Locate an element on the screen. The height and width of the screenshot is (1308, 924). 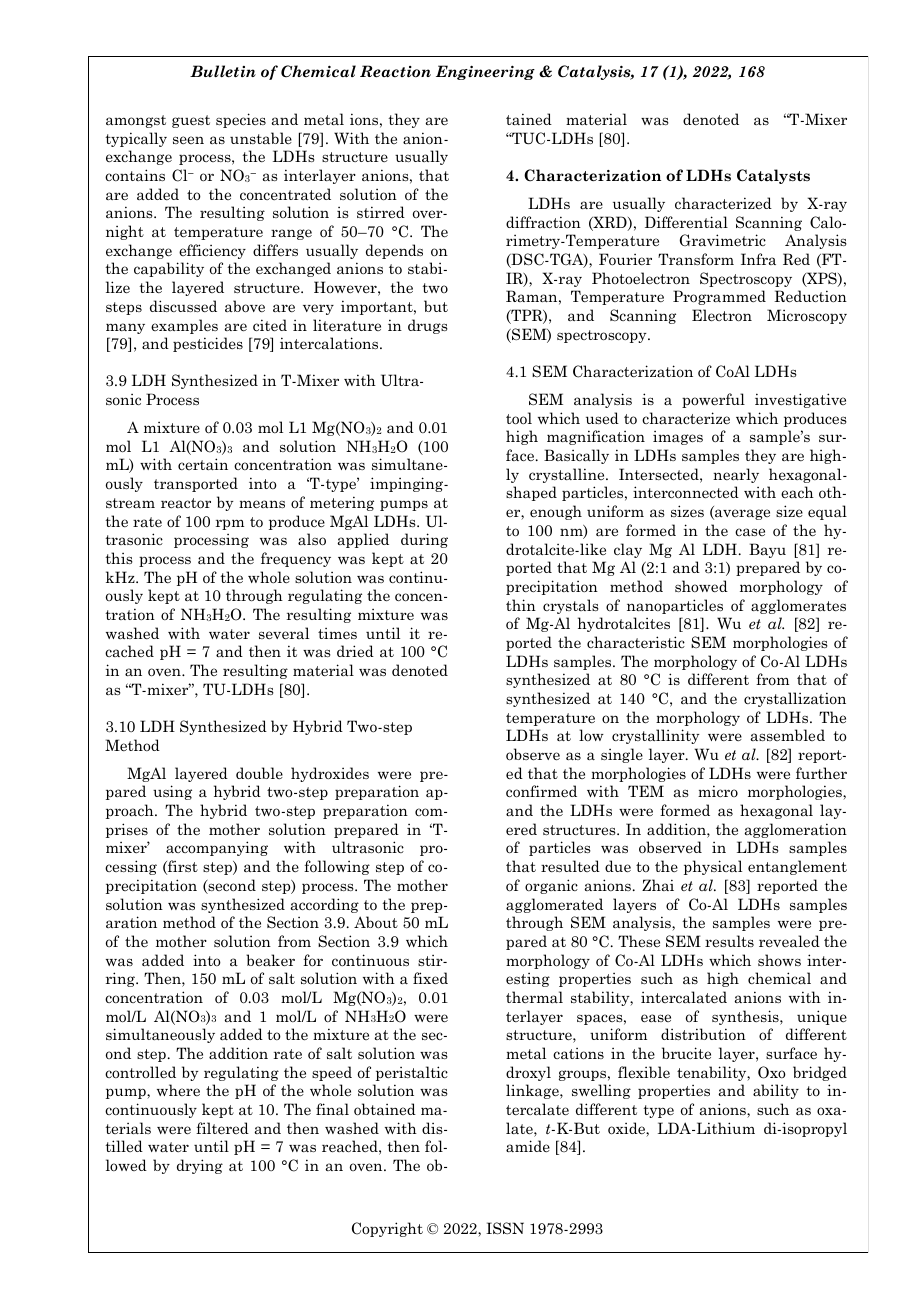
several is located at coordinates (284, 633).
